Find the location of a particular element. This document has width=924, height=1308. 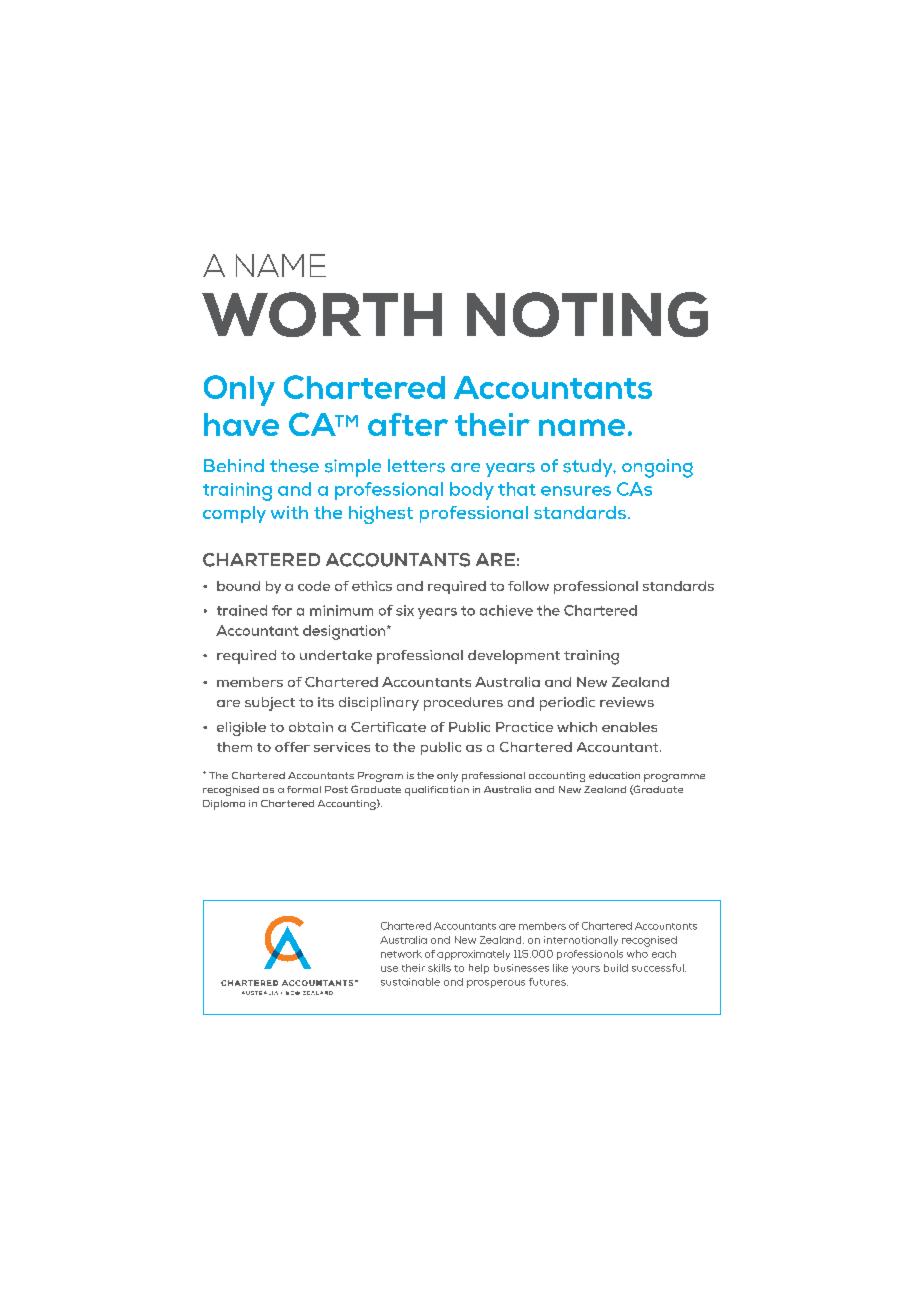

undertake is located at coordinates (336, 655).
